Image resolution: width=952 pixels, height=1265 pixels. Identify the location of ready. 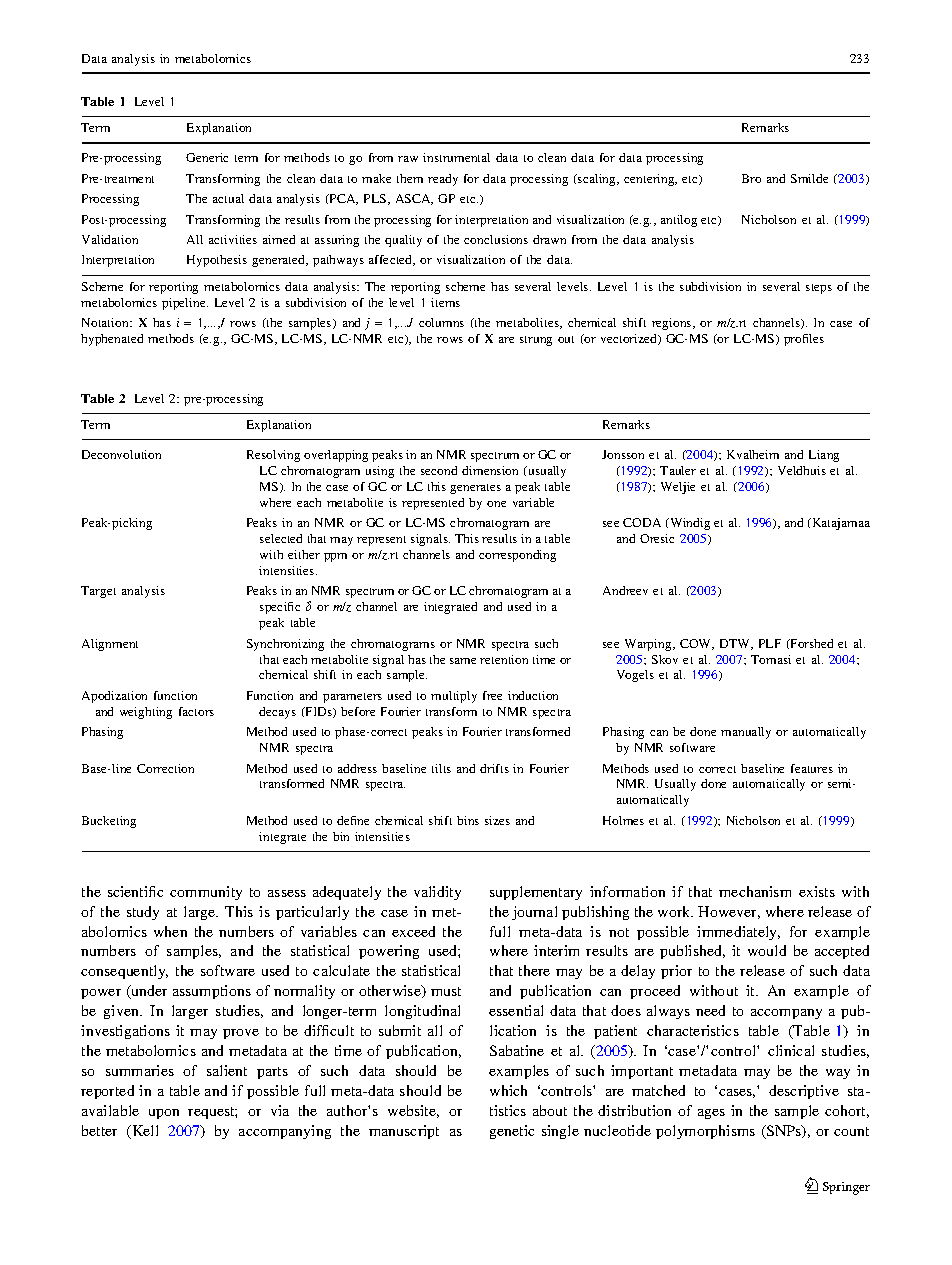
(443, 180).
